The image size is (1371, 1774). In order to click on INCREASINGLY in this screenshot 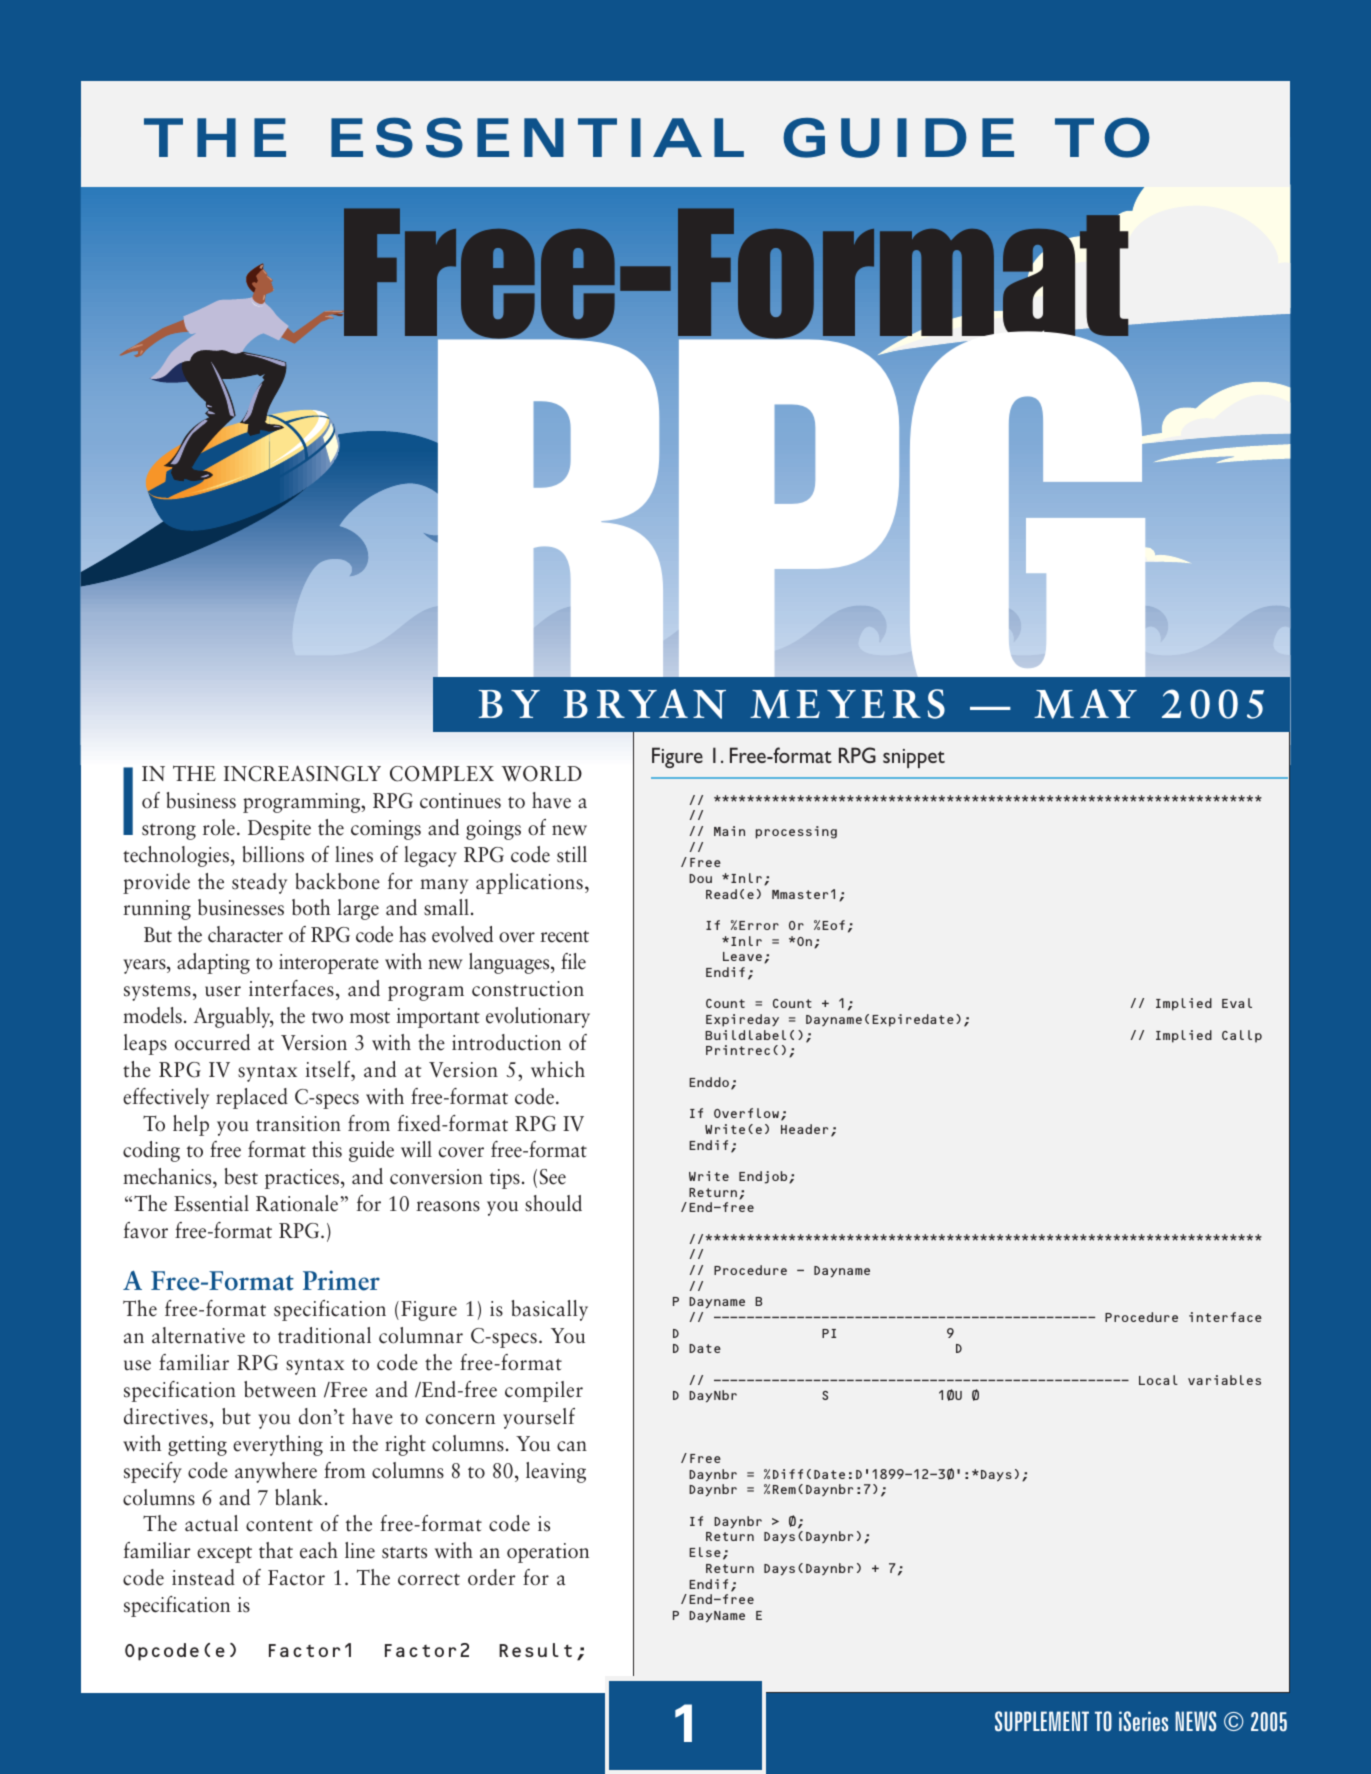, I will do `click(302, 773)`.
